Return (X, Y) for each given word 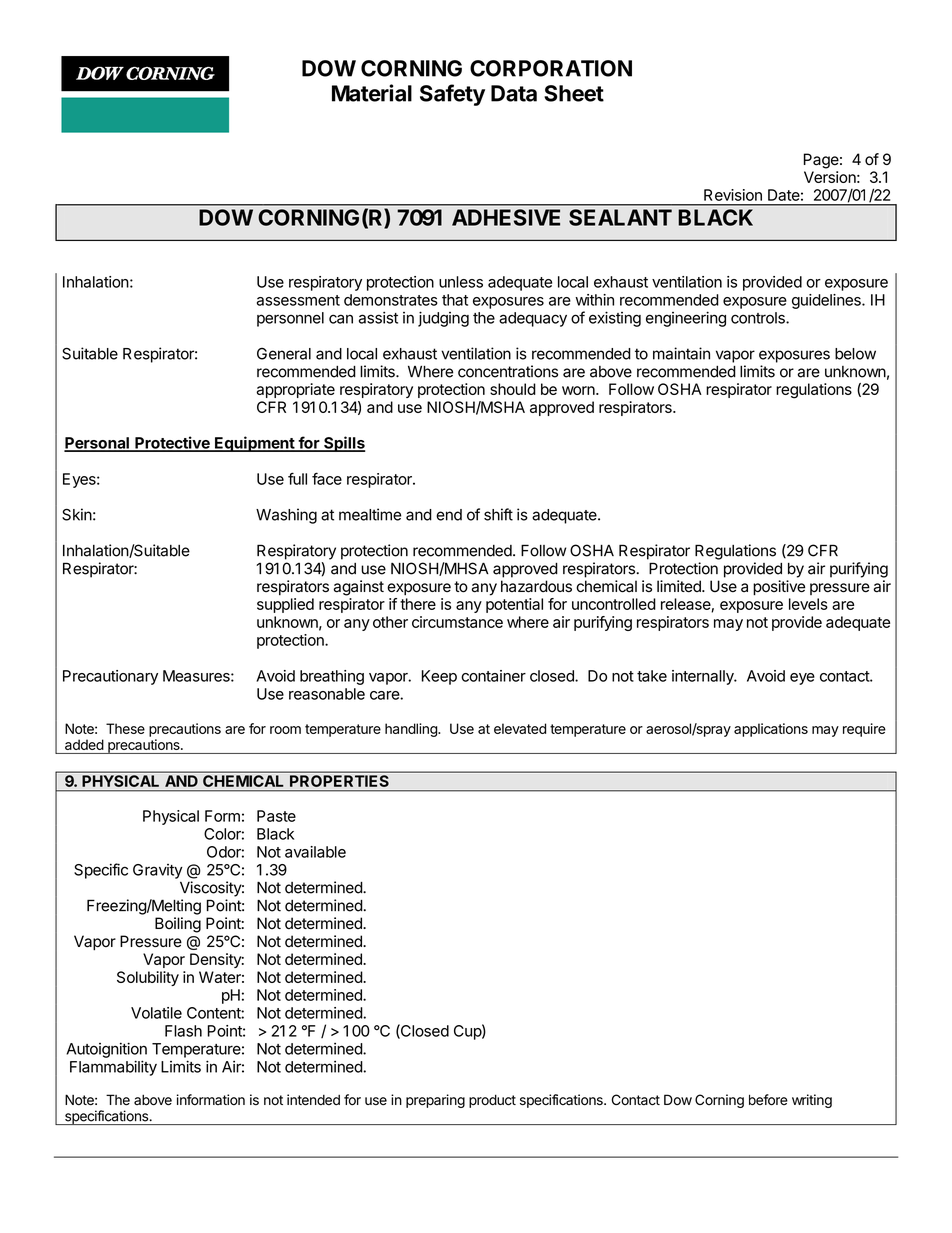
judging (443, 319)
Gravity (158, 871)
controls (759, 318)
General (284, 354)
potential (514, 605)
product (492, 1101)
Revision (733, 195)
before (768, 1100)
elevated (520, 728)
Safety (452, 95)
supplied (285, 605)
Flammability (113, 1068)
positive (779, 588)
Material (372, 93)
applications (771, 730)
